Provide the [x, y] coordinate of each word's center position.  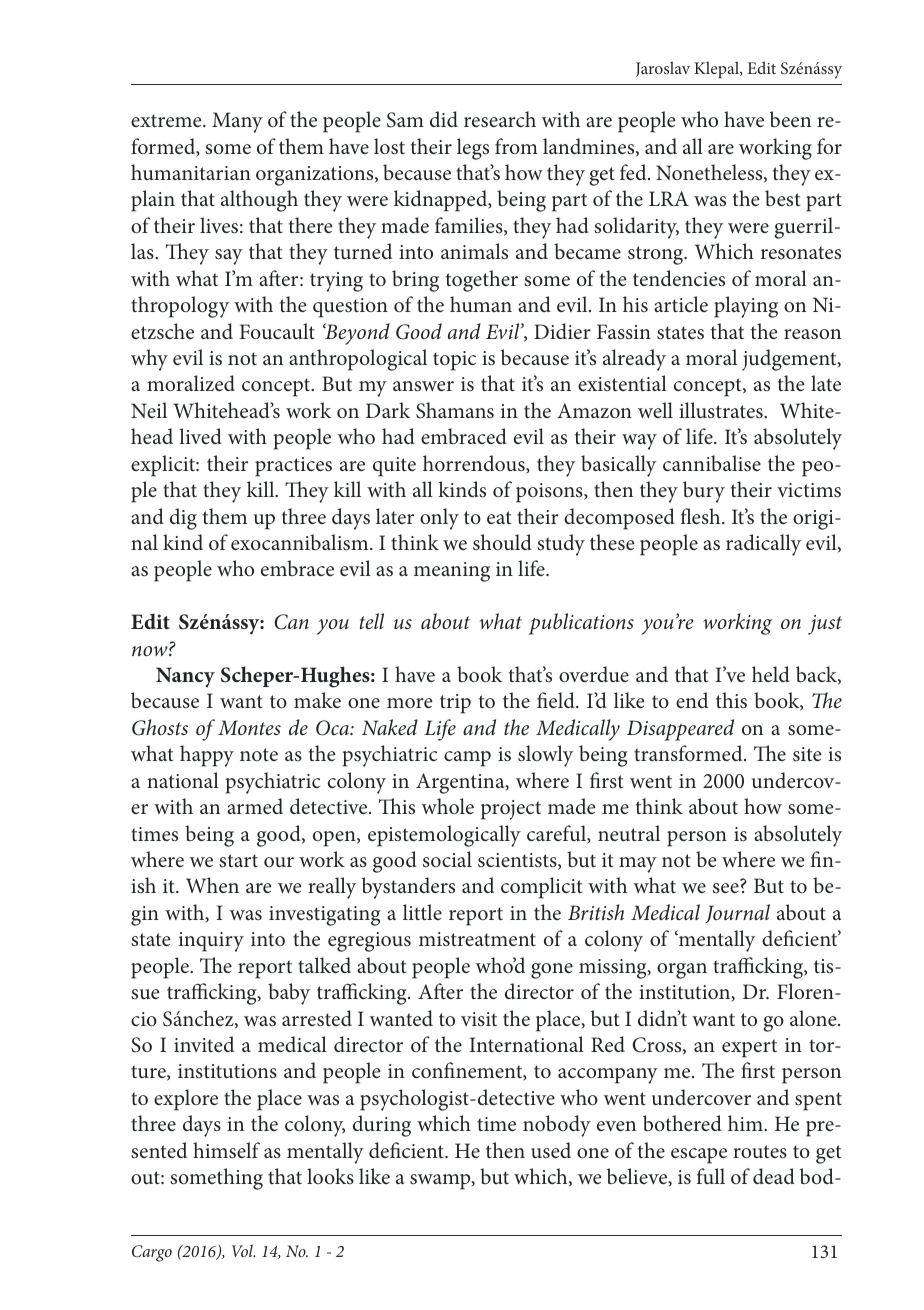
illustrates [722, 410]
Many [237, 122]
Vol [243, 1250]
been [790, 119]
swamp [441, 1182]
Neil [149, 410]
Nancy [185, 677]
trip [455, 704]
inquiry [211, 942]
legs [473, 149]
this [731, 700]
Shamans [455, 410]
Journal [737, 913]
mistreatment [477, 939]
